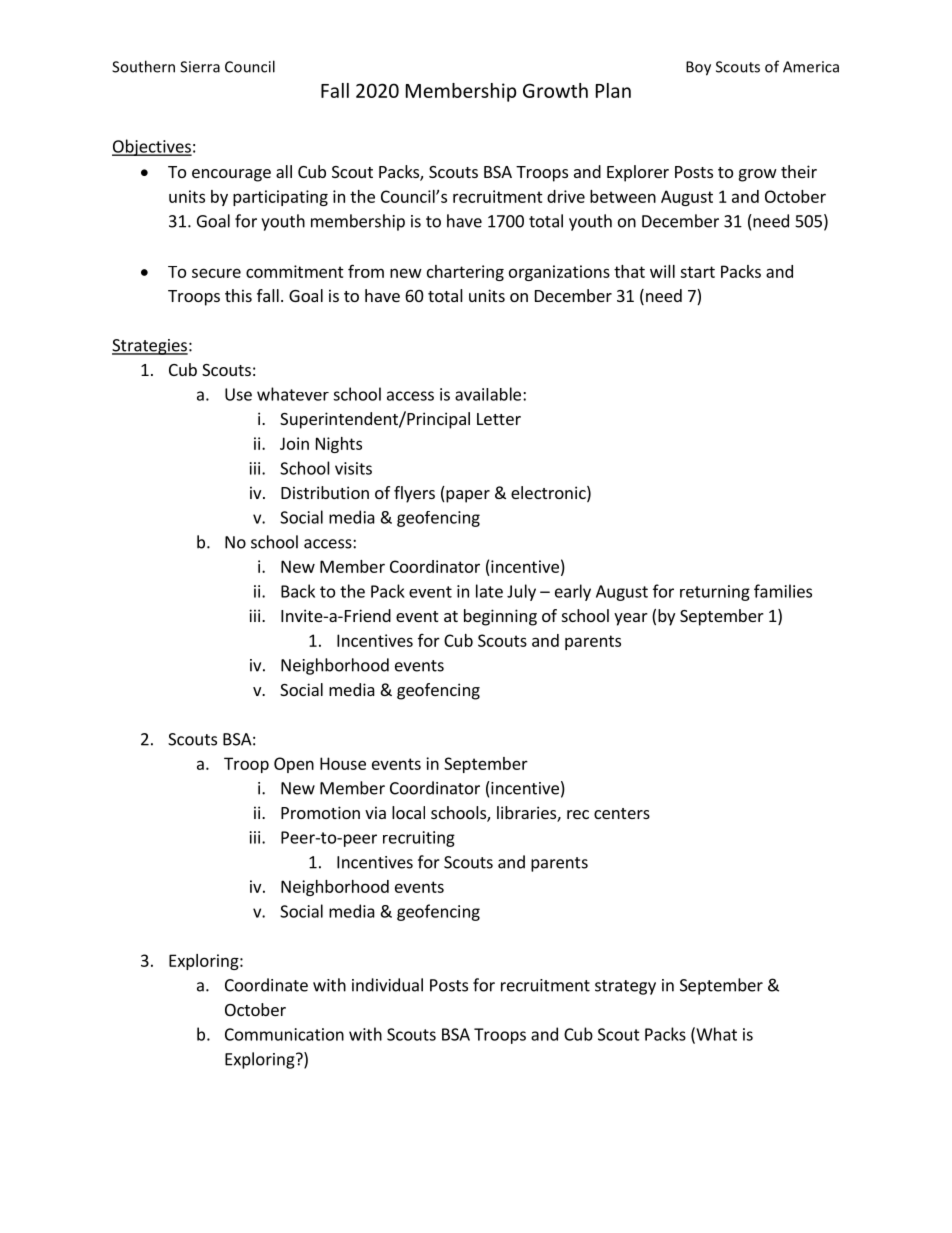 This screenshot has width=952, height=1233. I want to click on Boy, so click(698, 68).
